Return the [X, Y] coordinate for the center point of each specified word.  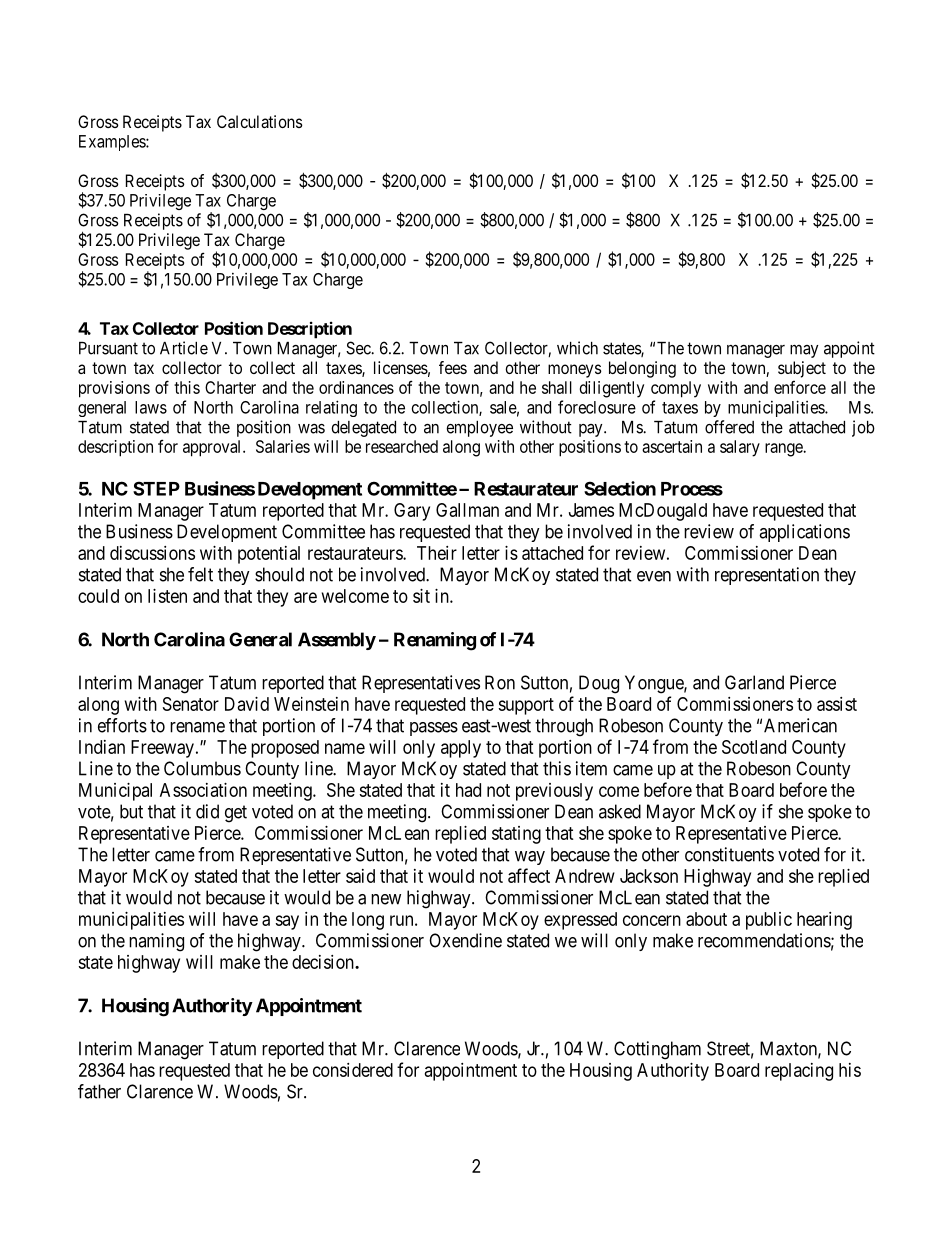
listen [167, 596]
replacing [799, 1072]
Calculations [260, 121]
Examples [113, 143]
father [99, 1091]
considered [353, 1070]
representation [767, 576]
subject [802, 369]
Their [437, 553]
